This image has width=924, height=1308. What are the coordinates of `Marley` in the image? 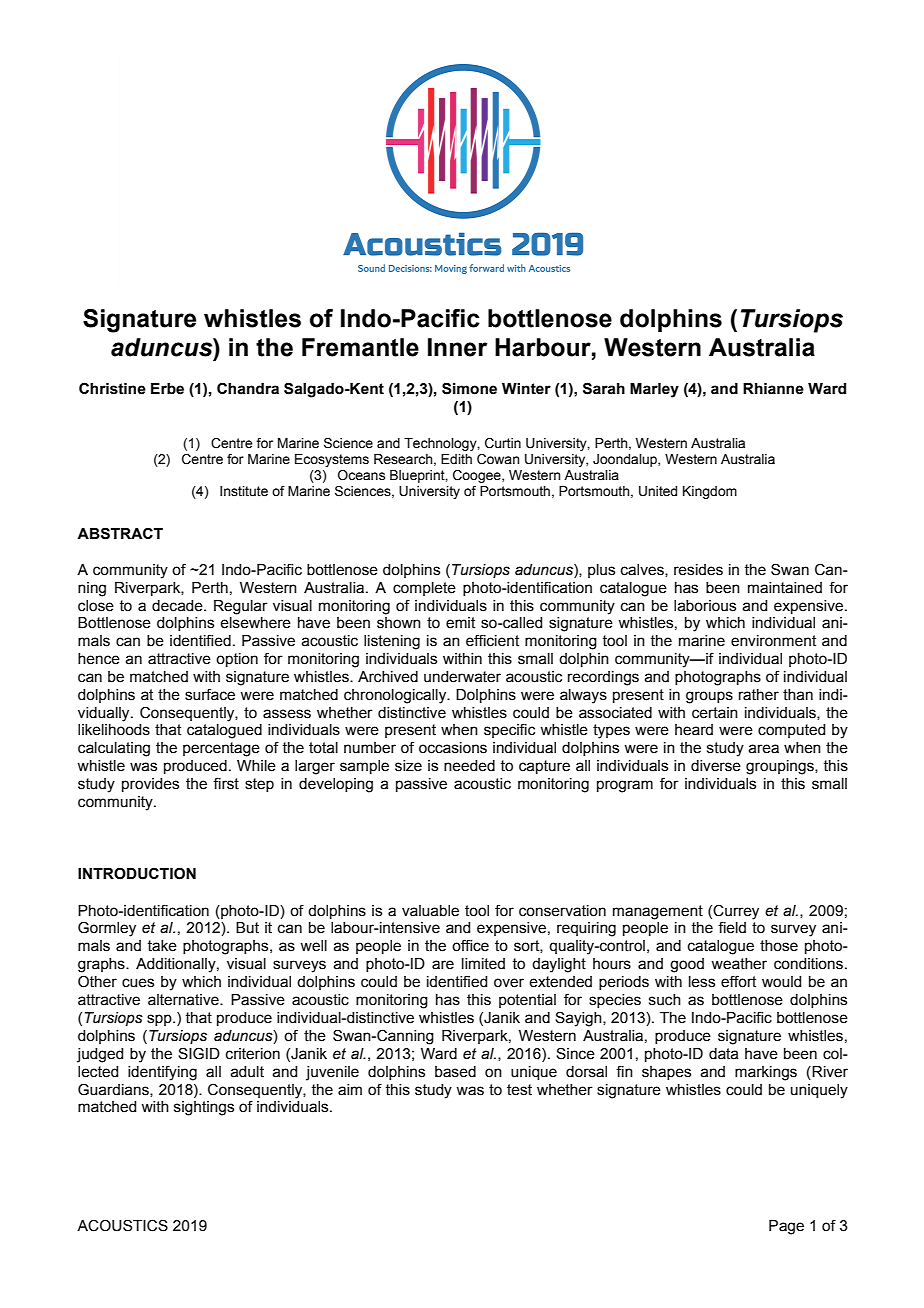 It's located at (654, 390).
